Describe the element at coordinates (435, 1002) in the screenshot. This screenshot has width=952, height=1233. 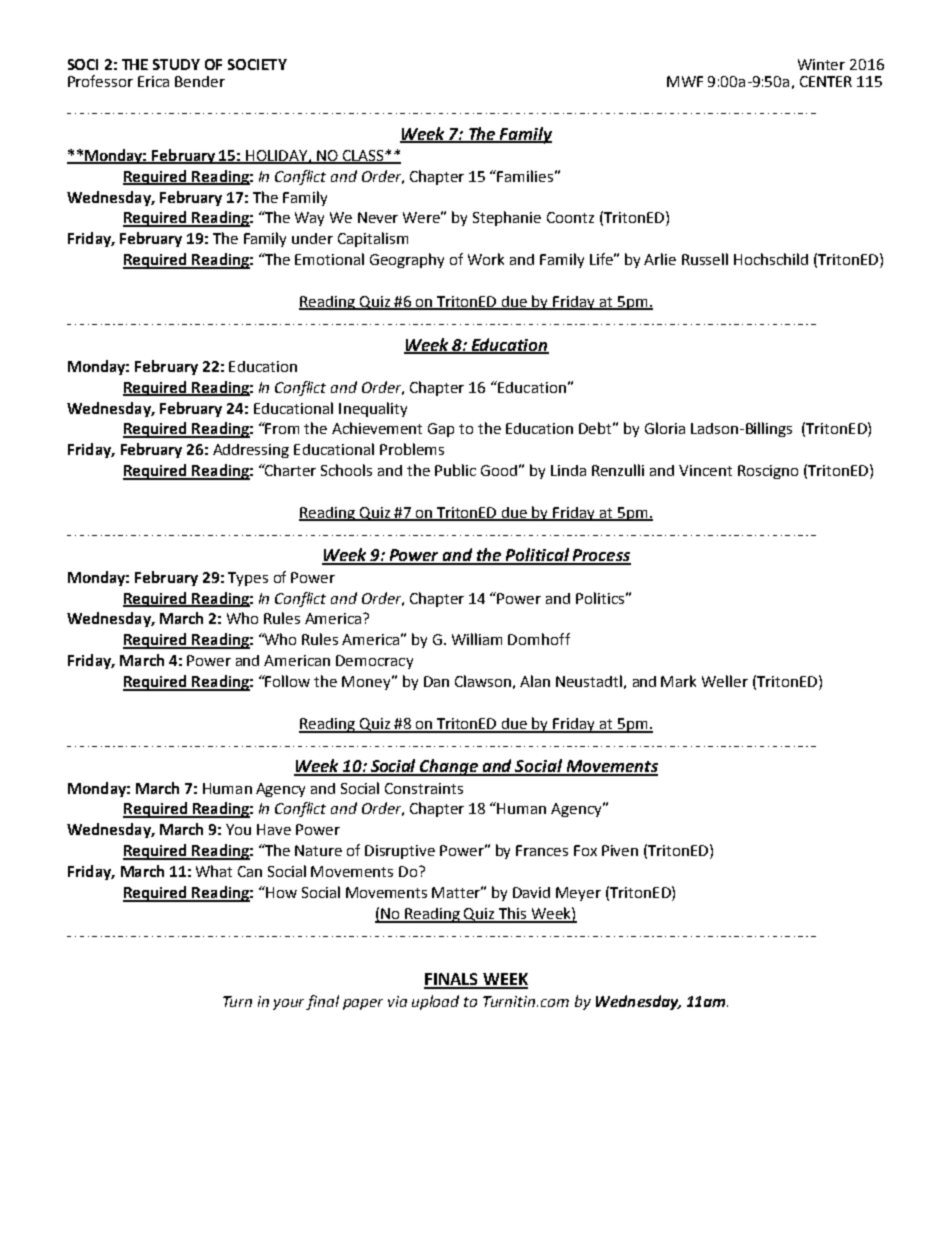
I see `upload` at that location.
